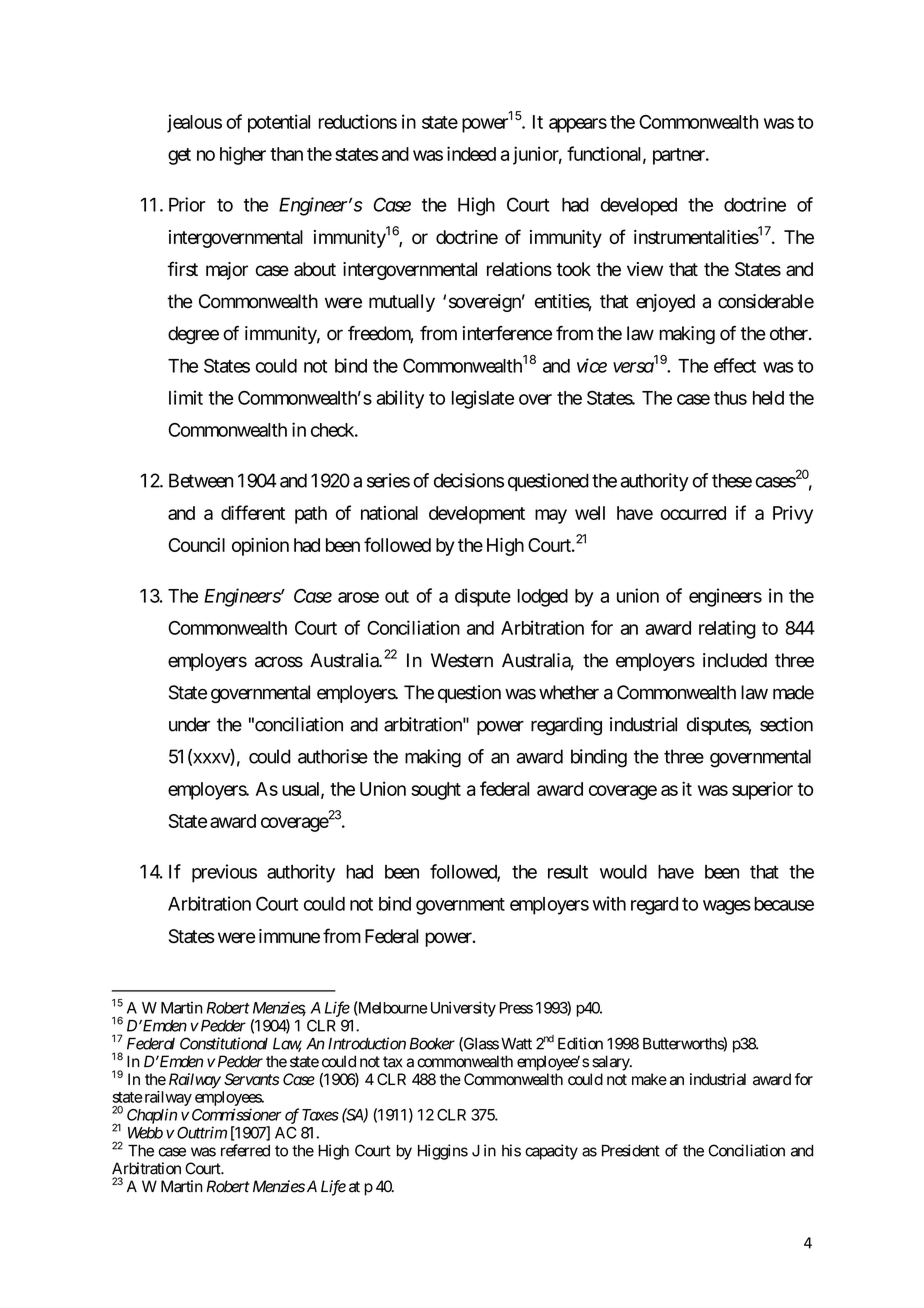  What do you see at coordinates (279, 662) in the screenshot?
I see `across` at bounding box center [279, 662].
